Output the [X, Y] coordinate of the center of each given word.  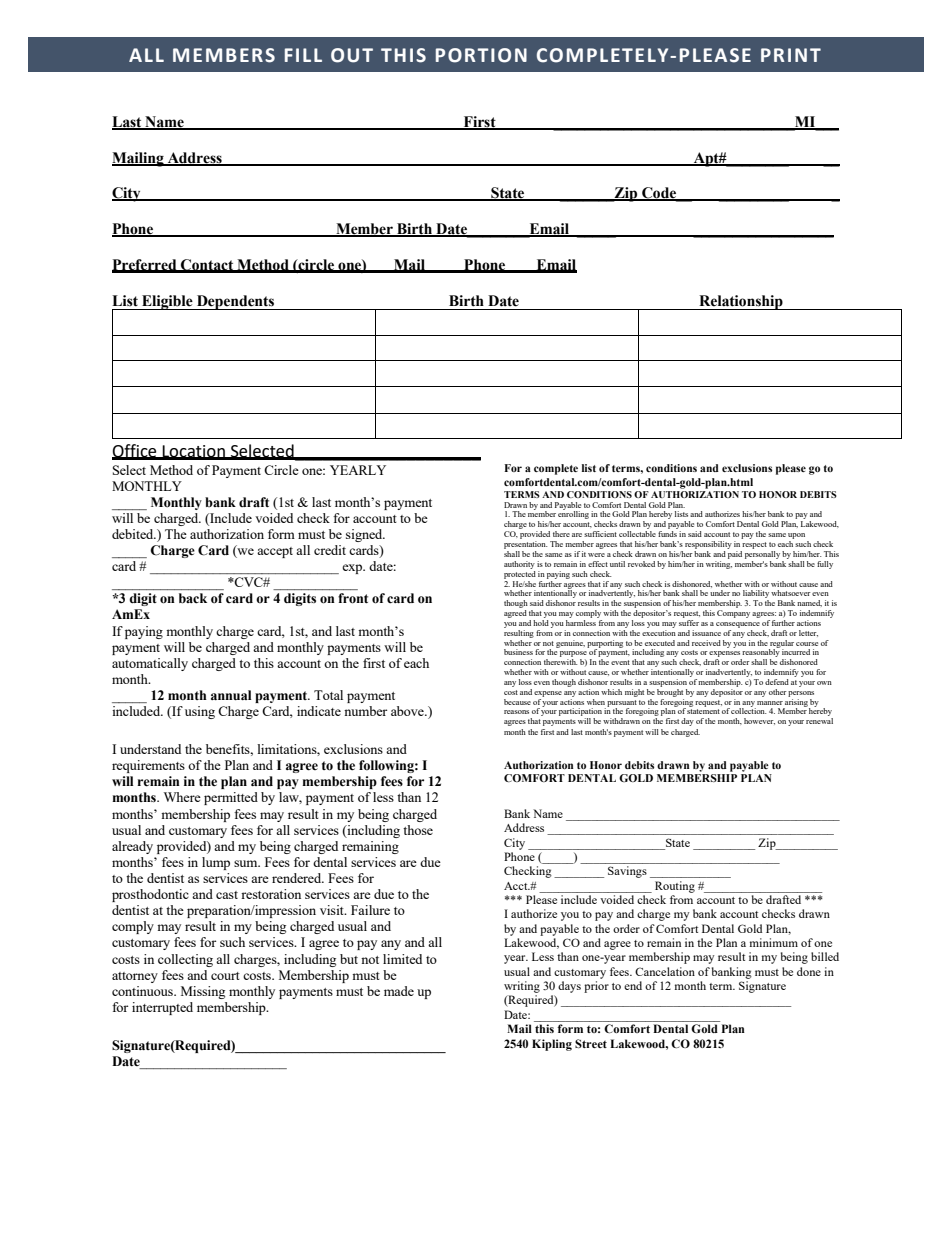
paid [735, 555]
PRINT [791, 55]
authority [519, 565]
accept [275, 552]
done [809, 971]
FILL [303, 55]
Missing [203, 992]
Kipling [552, 1045]
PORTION [481, 55]
